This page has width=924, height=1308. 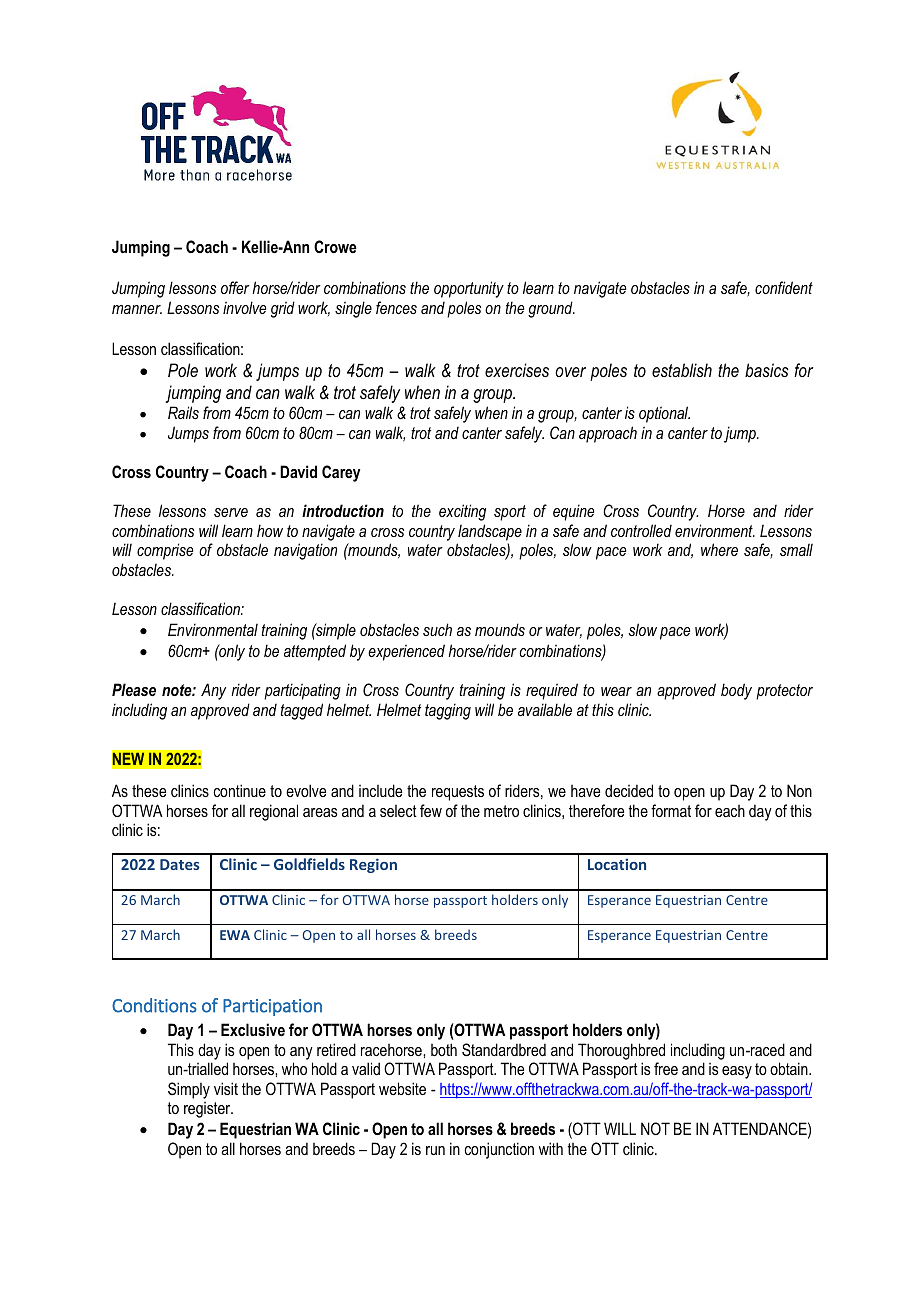 What do you see at coordinates (719, 549) in the page?
I see `where` at bounding box center [719, 549].
